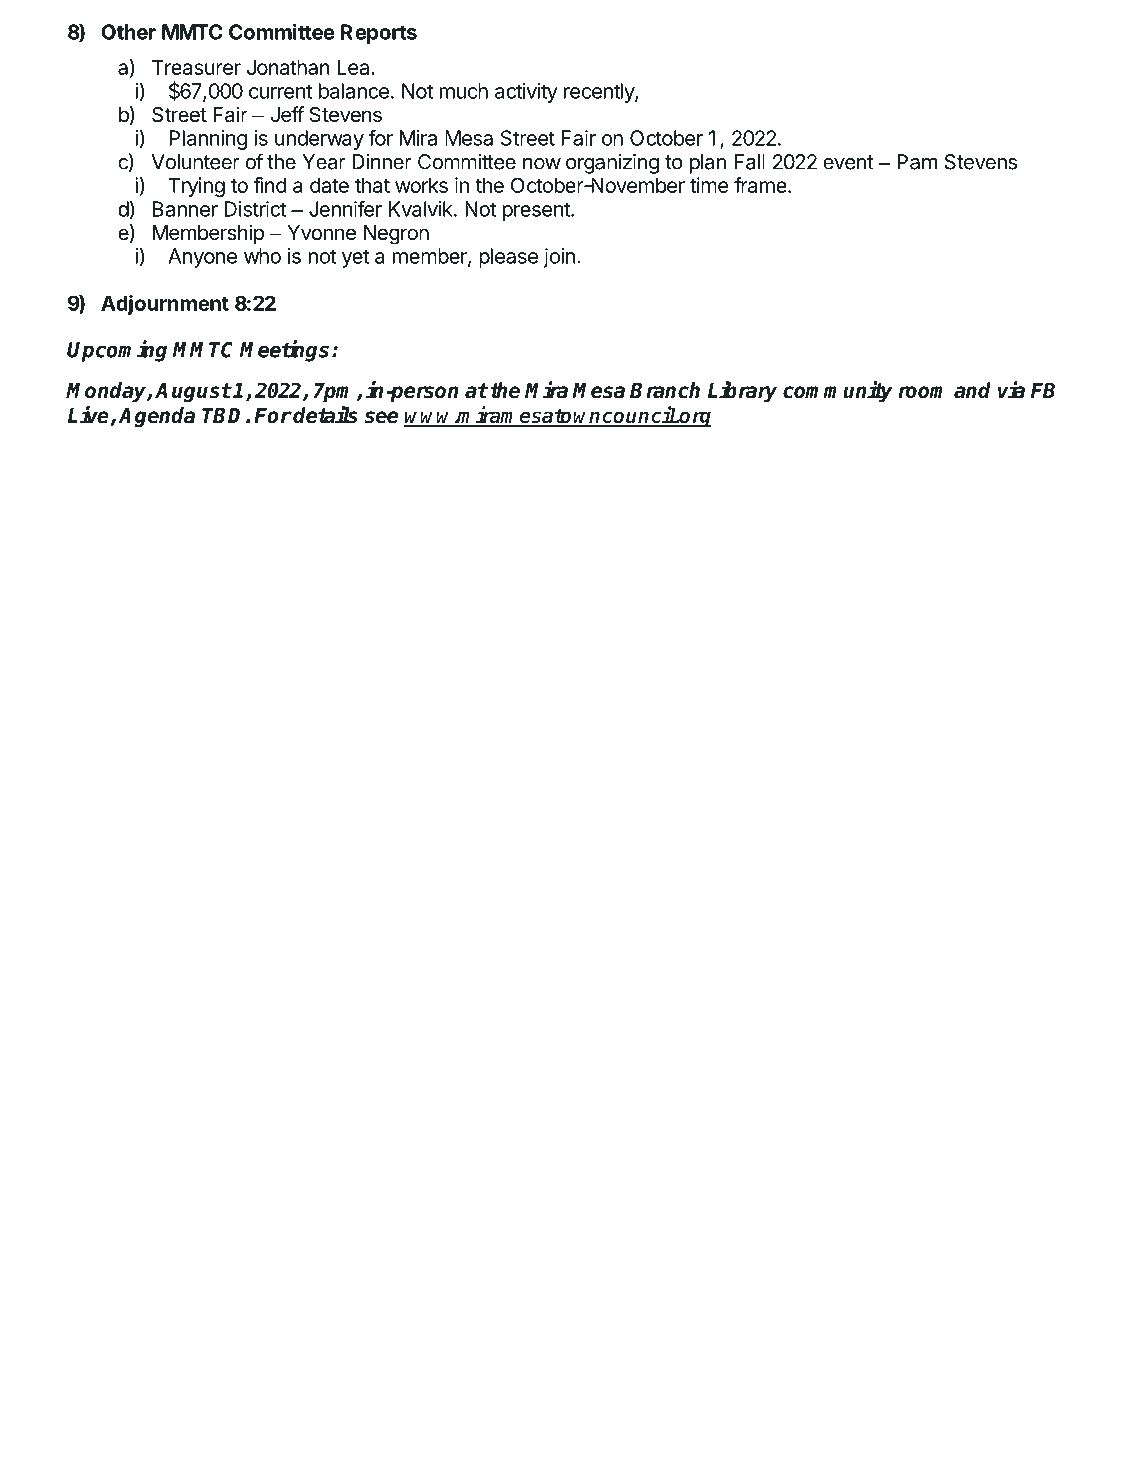  What do you see at coordinates (559, 258) in the screenshot?
I see `join` at bounding box center [559, 258].
